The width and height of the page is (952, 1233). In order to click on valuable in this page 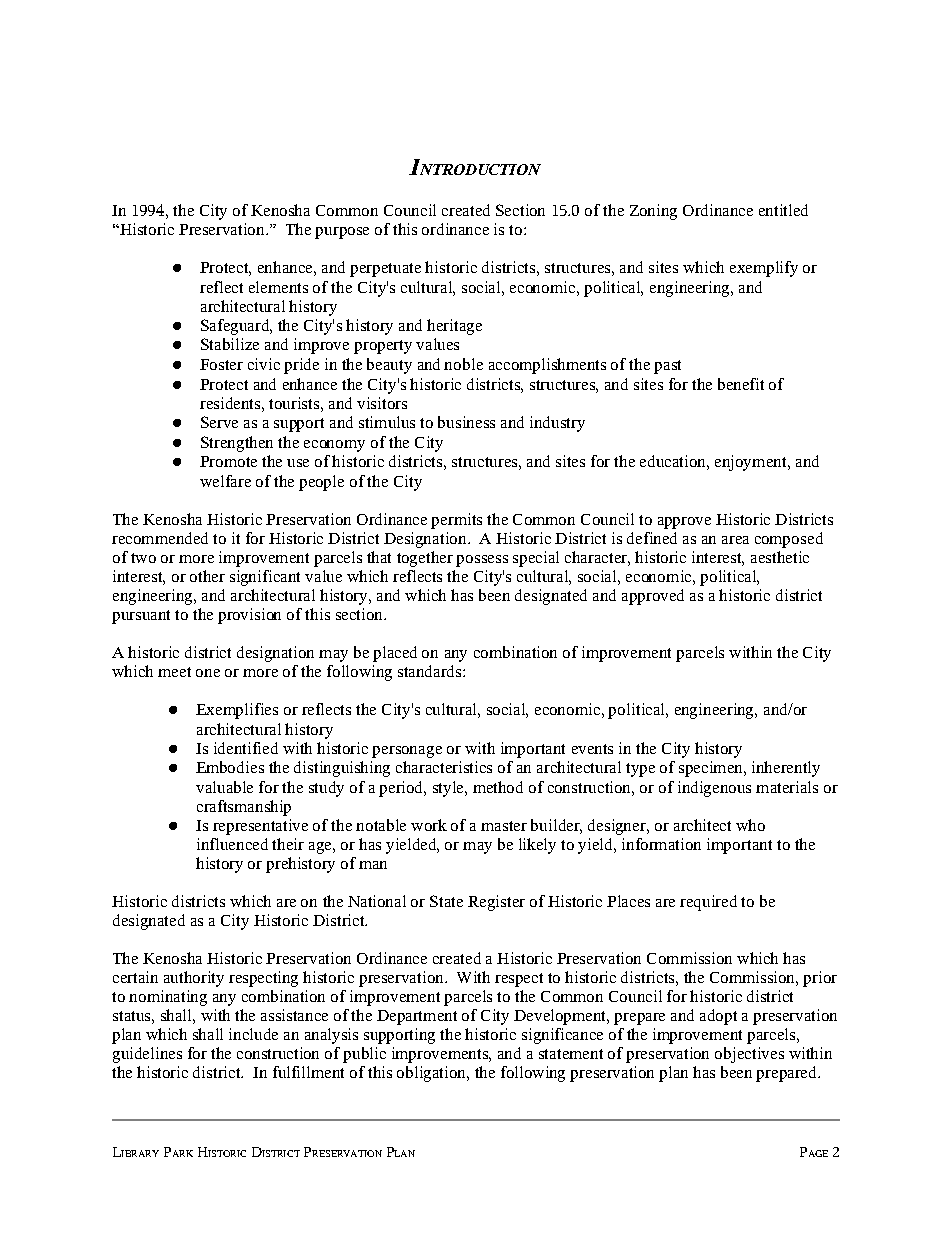, I will do `click(224, 787)`.
